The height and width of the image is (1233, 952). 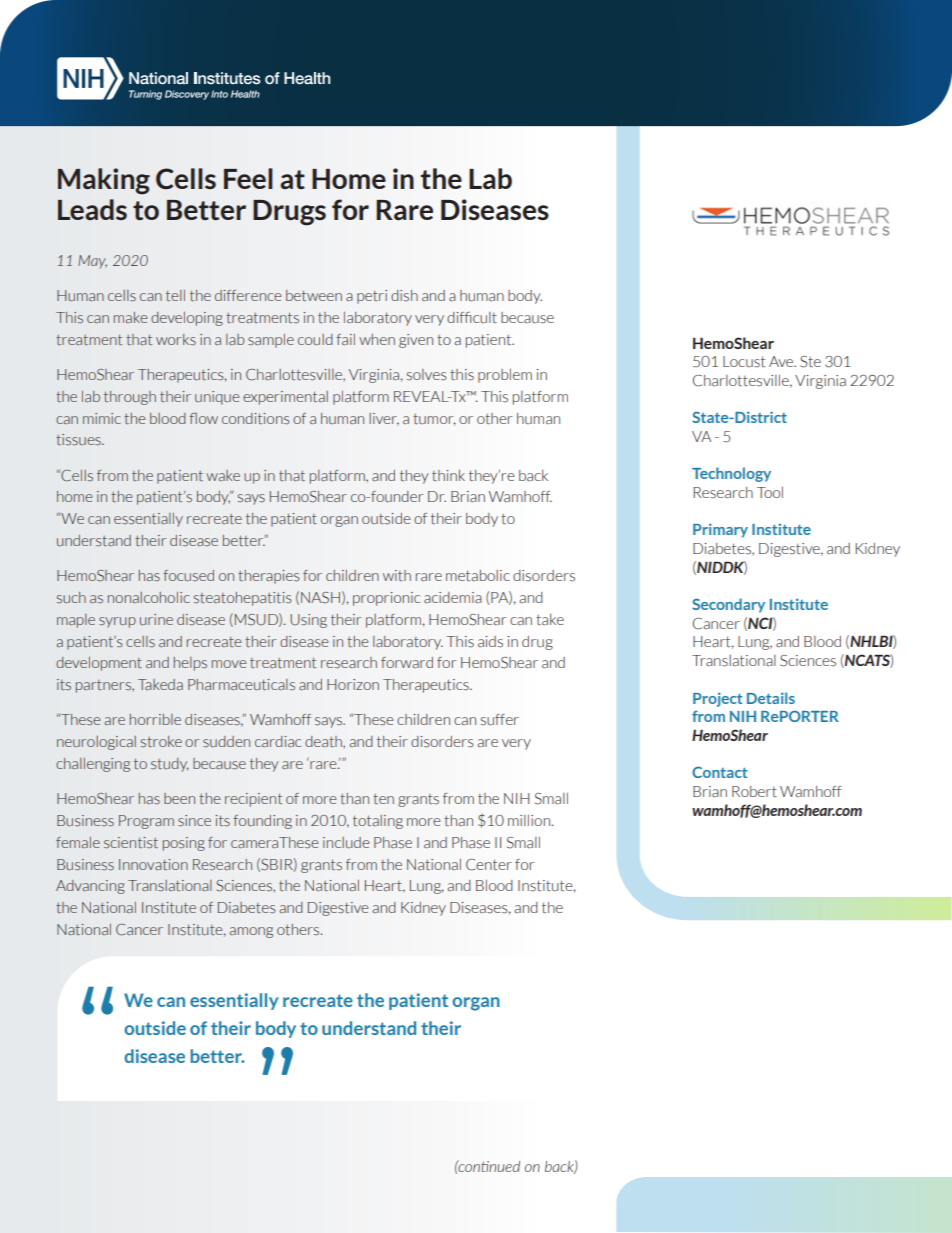 What do you see at coordinates (188, 575) in the image?
I see `focused` at bounding box center [188, 575].
